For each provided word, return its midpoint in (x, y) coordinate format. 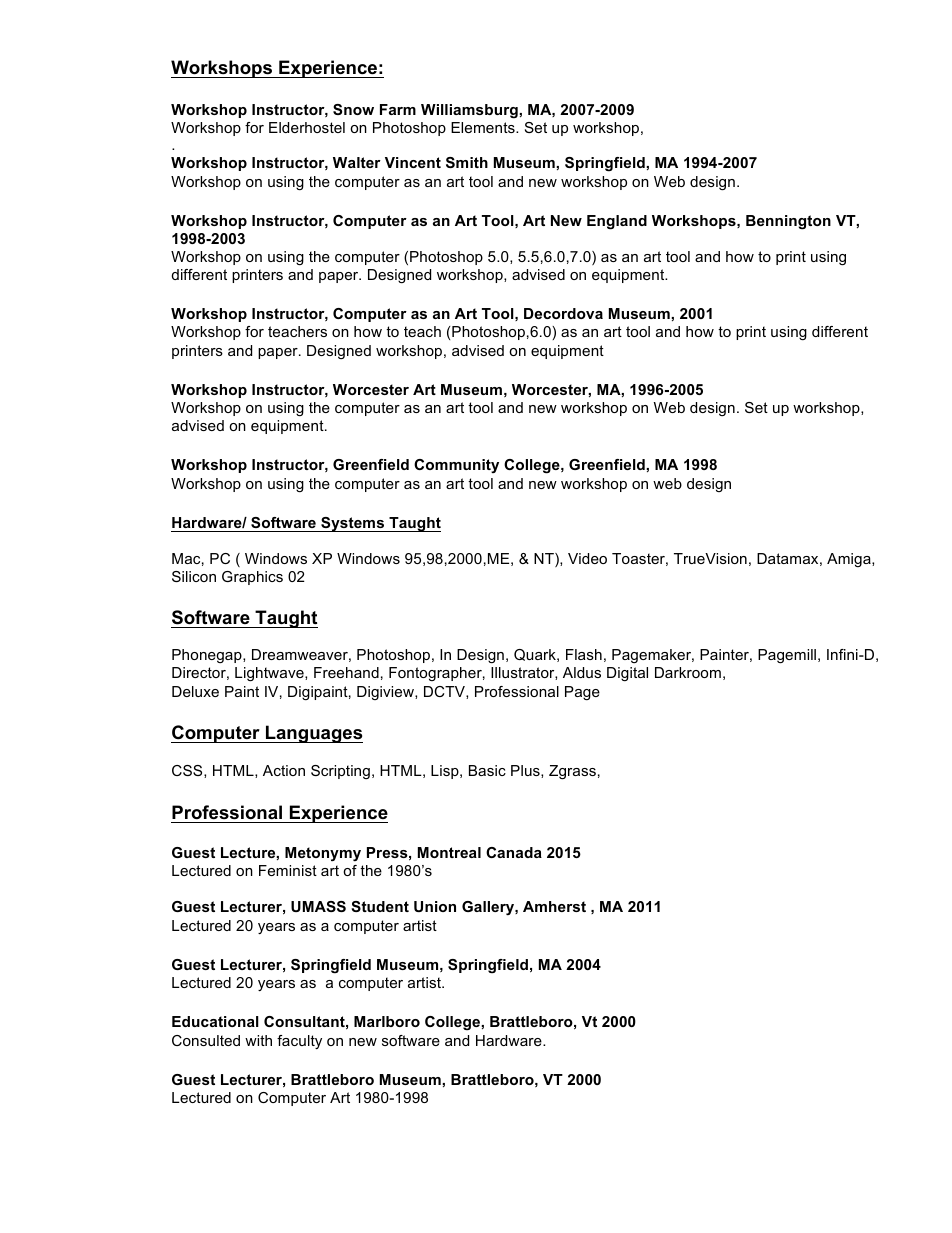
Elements (484, 127)
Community (456, 466)
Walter (357, 162)
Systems (353, 524)
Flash (584, 654)
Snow (353, 109)
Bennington (788, 222)
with (258, 1040)
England (617, 222)
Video (587, 558)
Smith (467, 162)
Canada (514, 852)
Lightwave (270, 674)
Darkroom (688, 672)
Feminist (288, 870)
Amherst (554, 906)
